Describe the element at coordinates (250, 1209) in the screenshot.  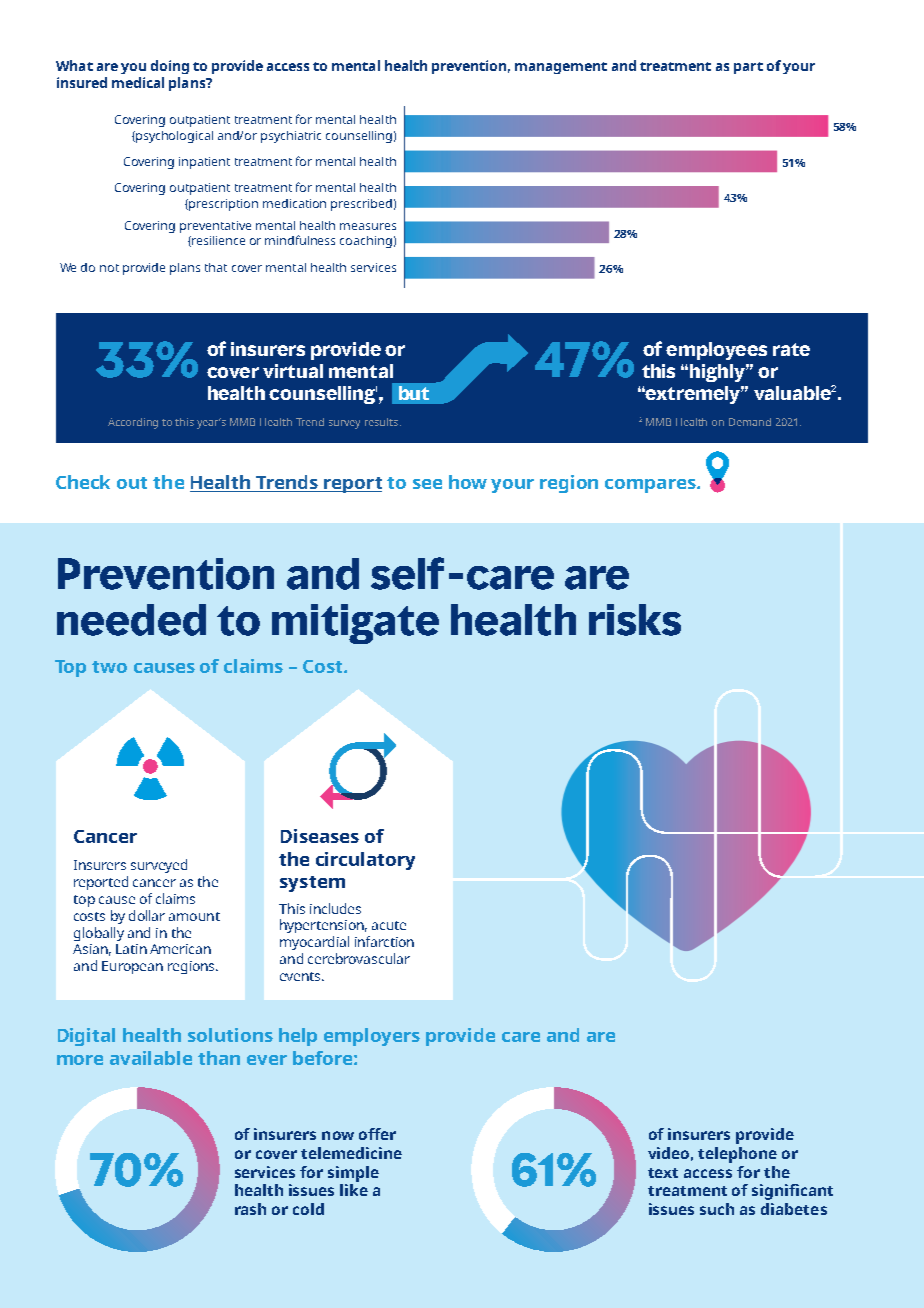
I see `rash` at that location.
